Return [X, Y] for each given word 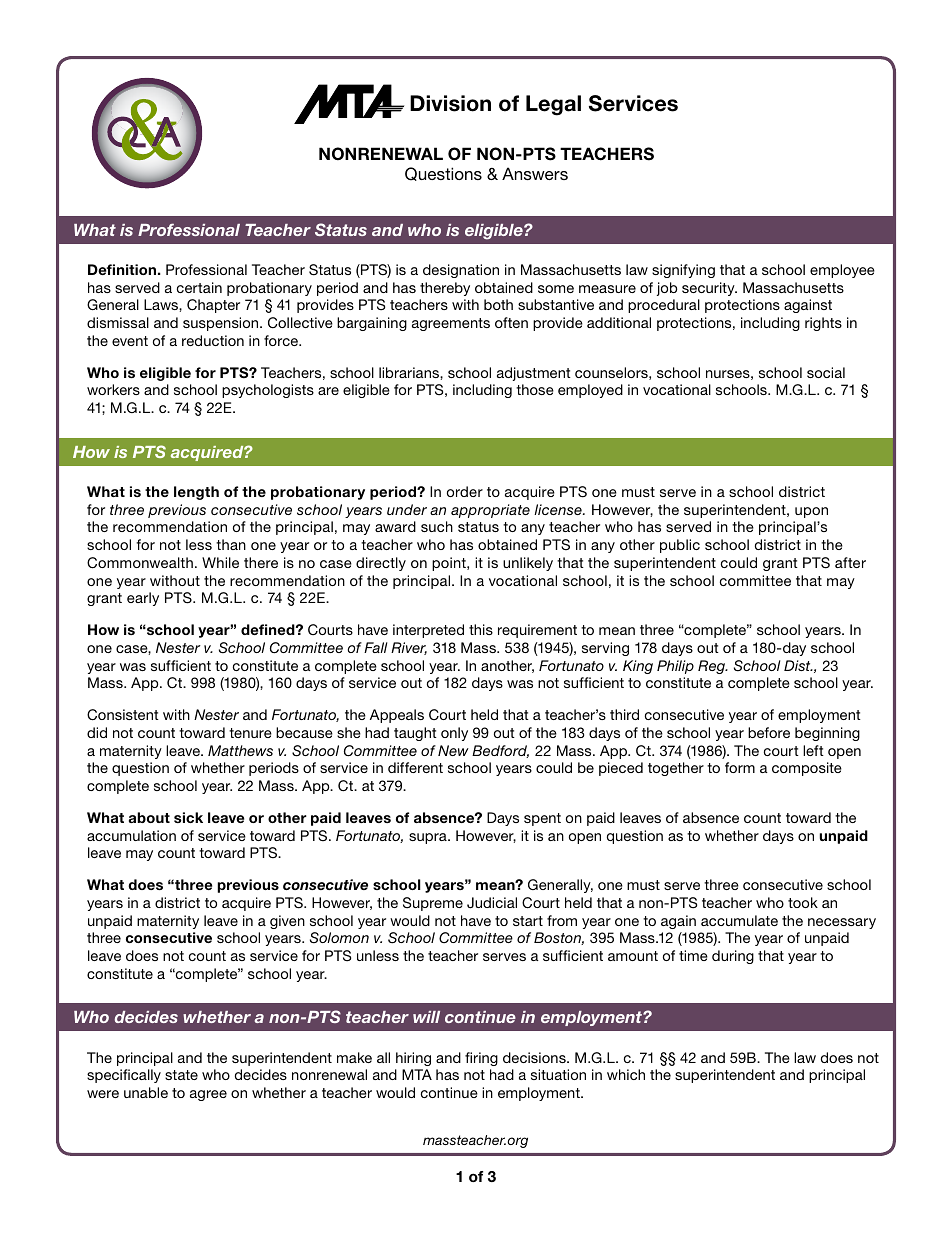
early [143, 599]
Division [450, 103]
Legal [553, 105]
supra [429, 838]
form [740, 767]
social [826, 372]
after [850, 562]
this [481, 629]
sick [188, 817]
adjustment [534, 374]
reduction [213, 340]
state [181, 1075]
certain [199, 287]
